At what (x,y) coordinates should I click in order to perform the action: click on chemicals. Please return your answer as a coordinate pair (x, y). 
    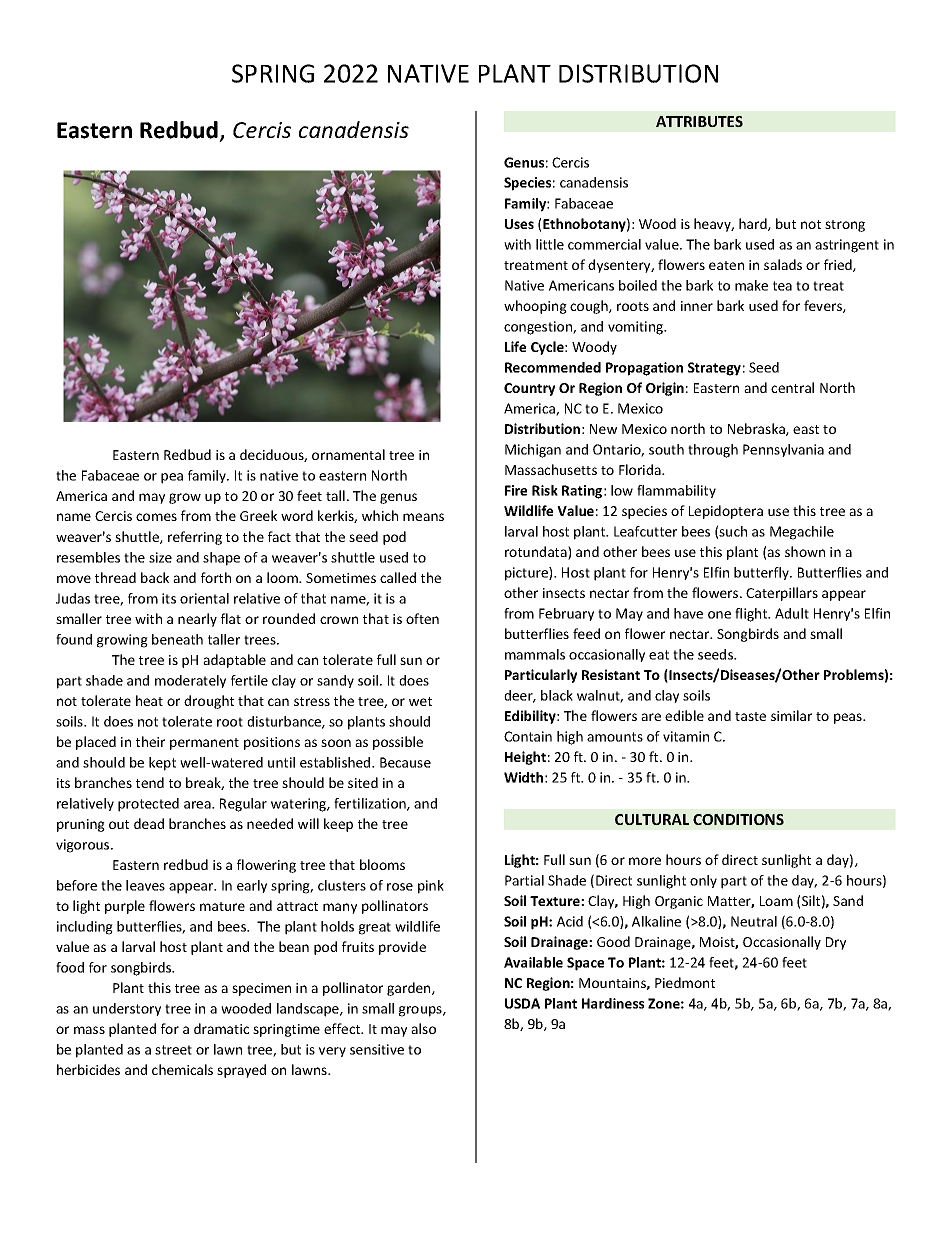
    Looking at the image, I should click on (182, 1069).
